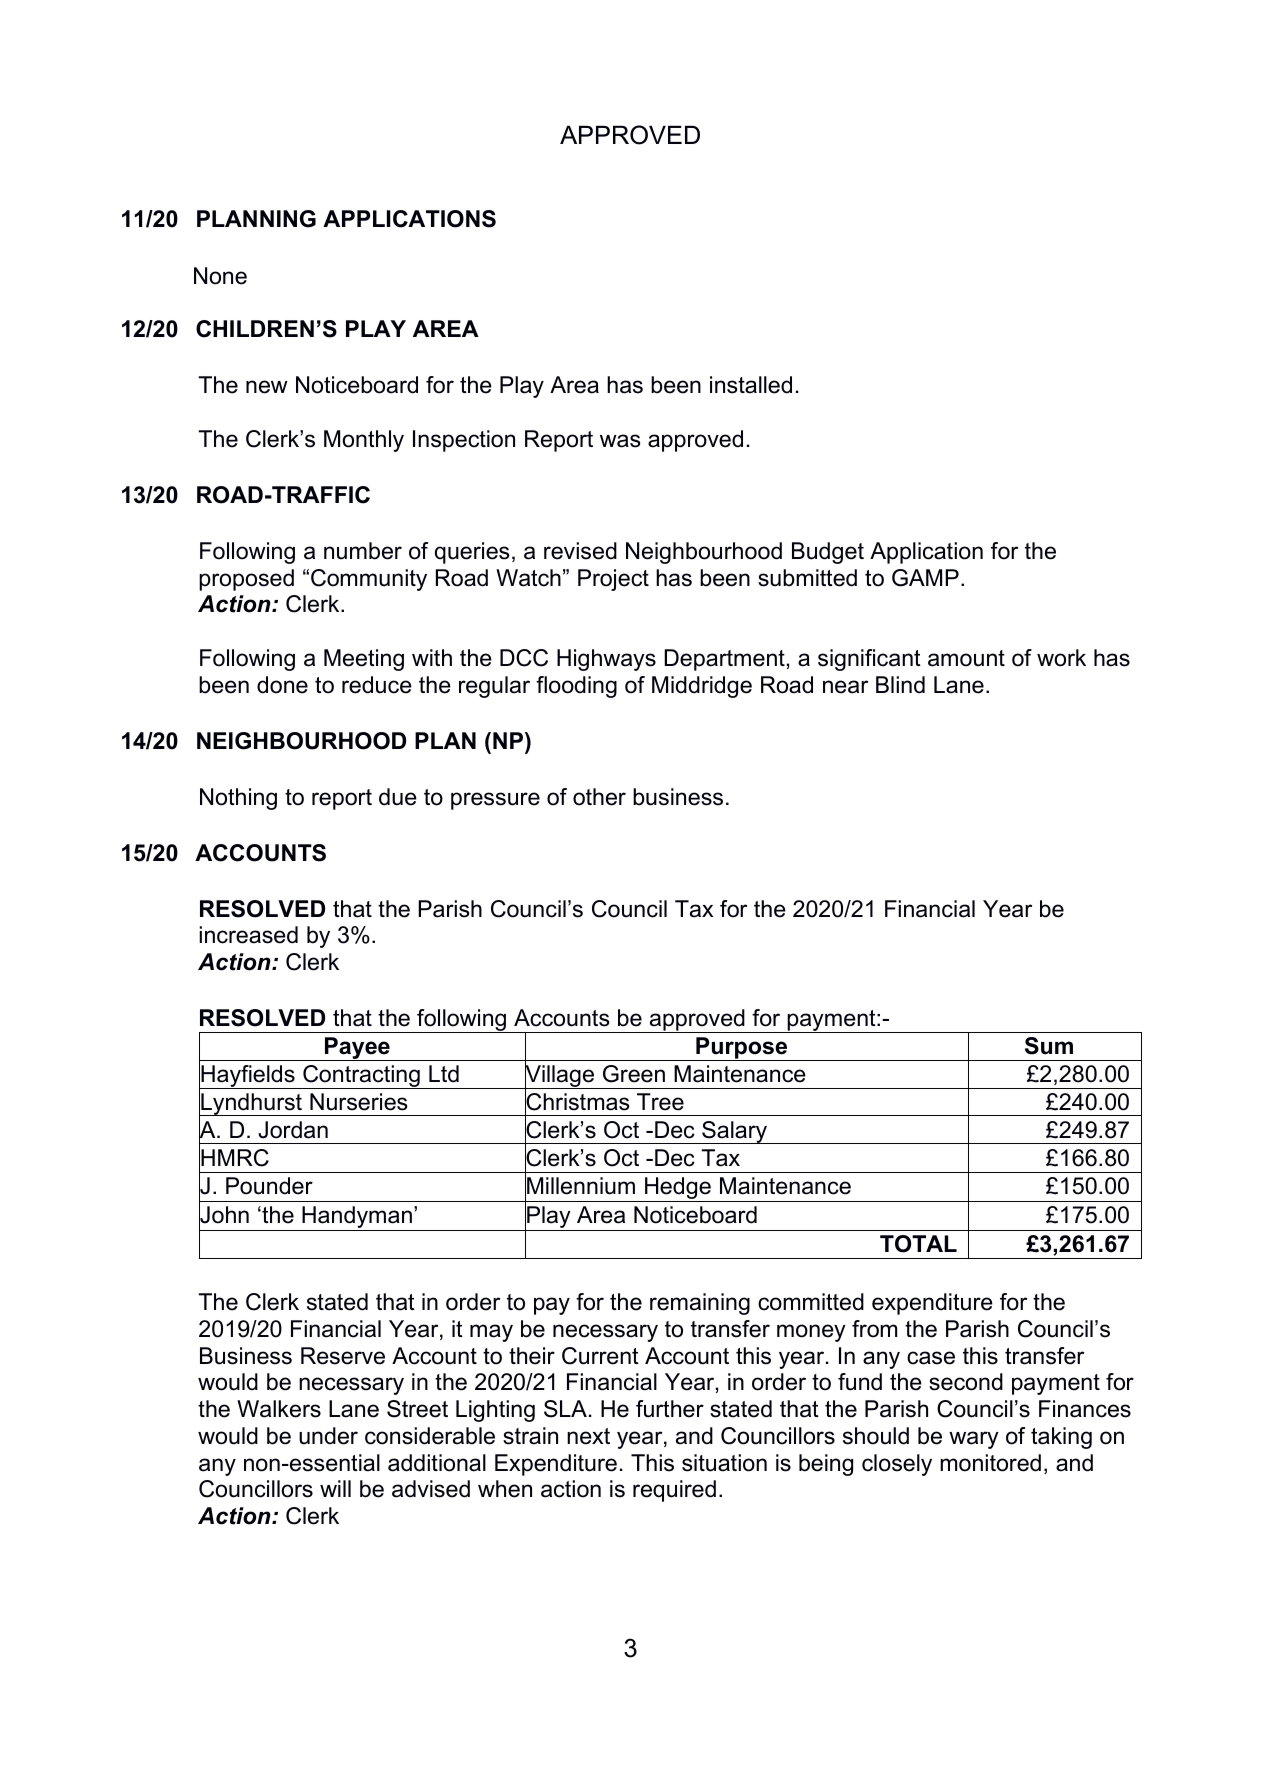 This document has width=1261, height=1783. What do you see at coordinates (361, 1077) in the document?
I see `Contracting` at bounding box center [361, 1077].
